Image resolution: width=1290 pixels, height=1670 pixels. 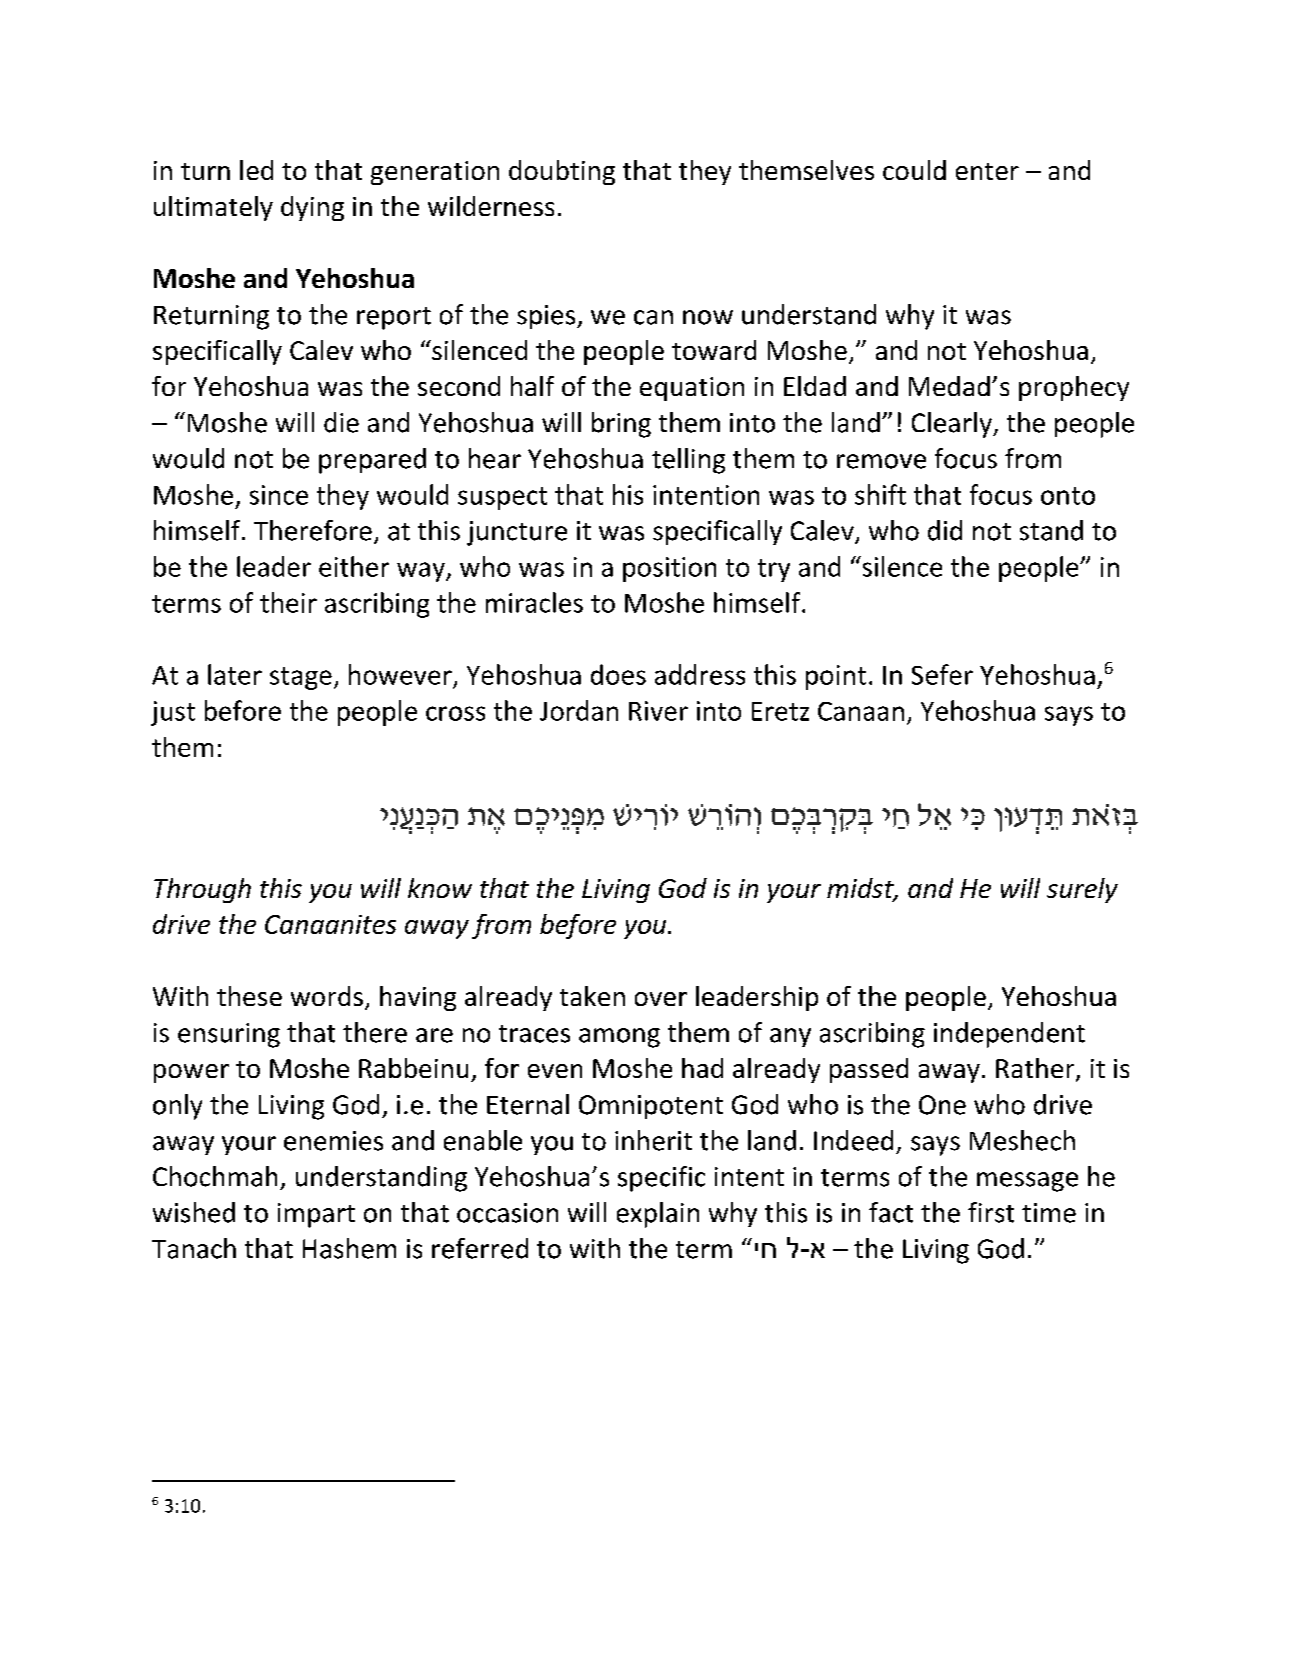 What do you see at coordinates (987, 171) in the page?
I see `enter` at bounding box center [987, 171].
